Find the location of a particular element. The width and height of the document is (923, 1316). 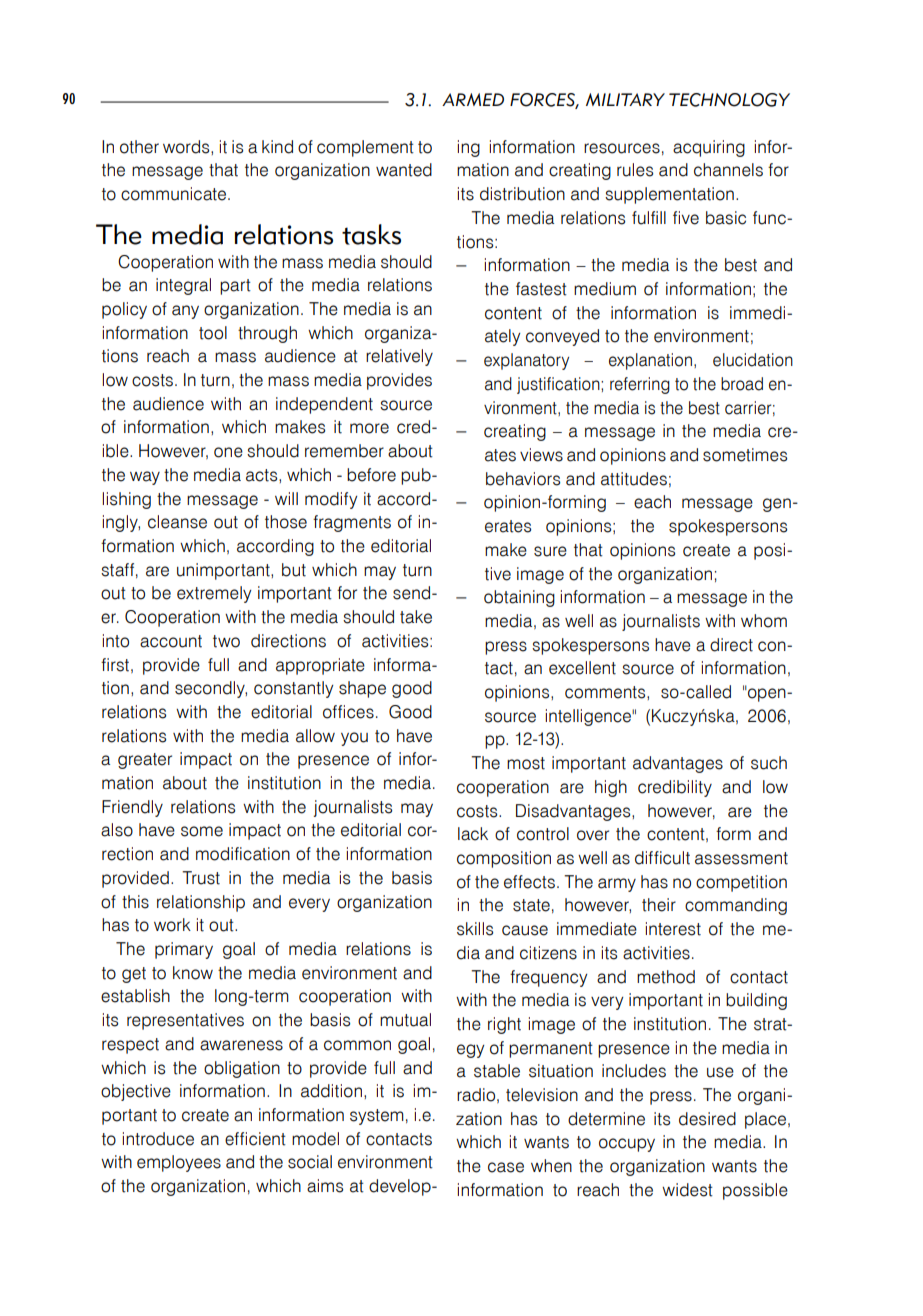

acquiring is located at coordinates (709, 148).
